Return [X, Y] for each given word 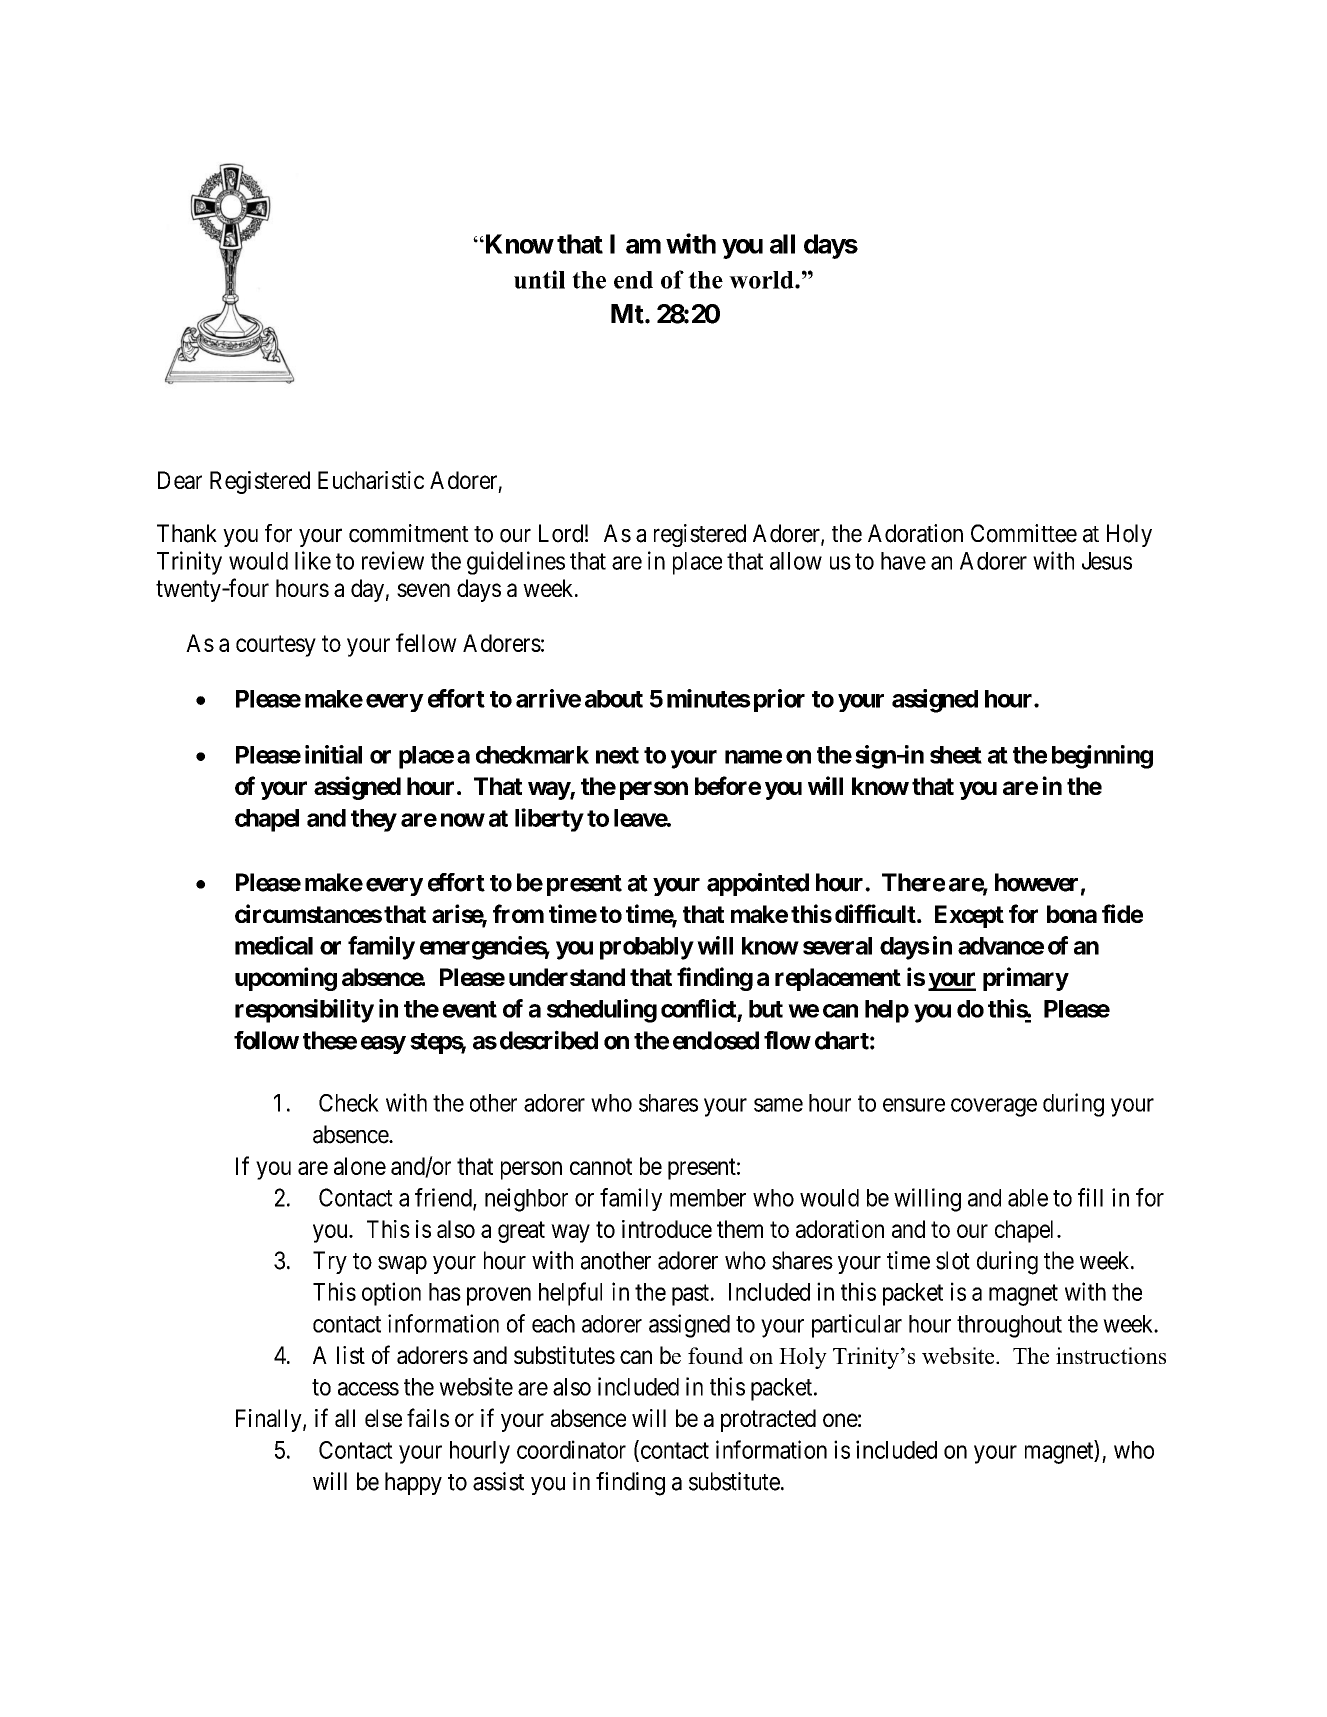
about [614, 699]
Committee [1024, 533]
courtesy [276, 646]
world [762, 280]
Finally [270, 1420]
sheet [956, 755]
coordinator [571, 1449]
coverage [994, 1107]
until [539, 279]
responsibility [304, 1011]
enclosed [716, 1040]
